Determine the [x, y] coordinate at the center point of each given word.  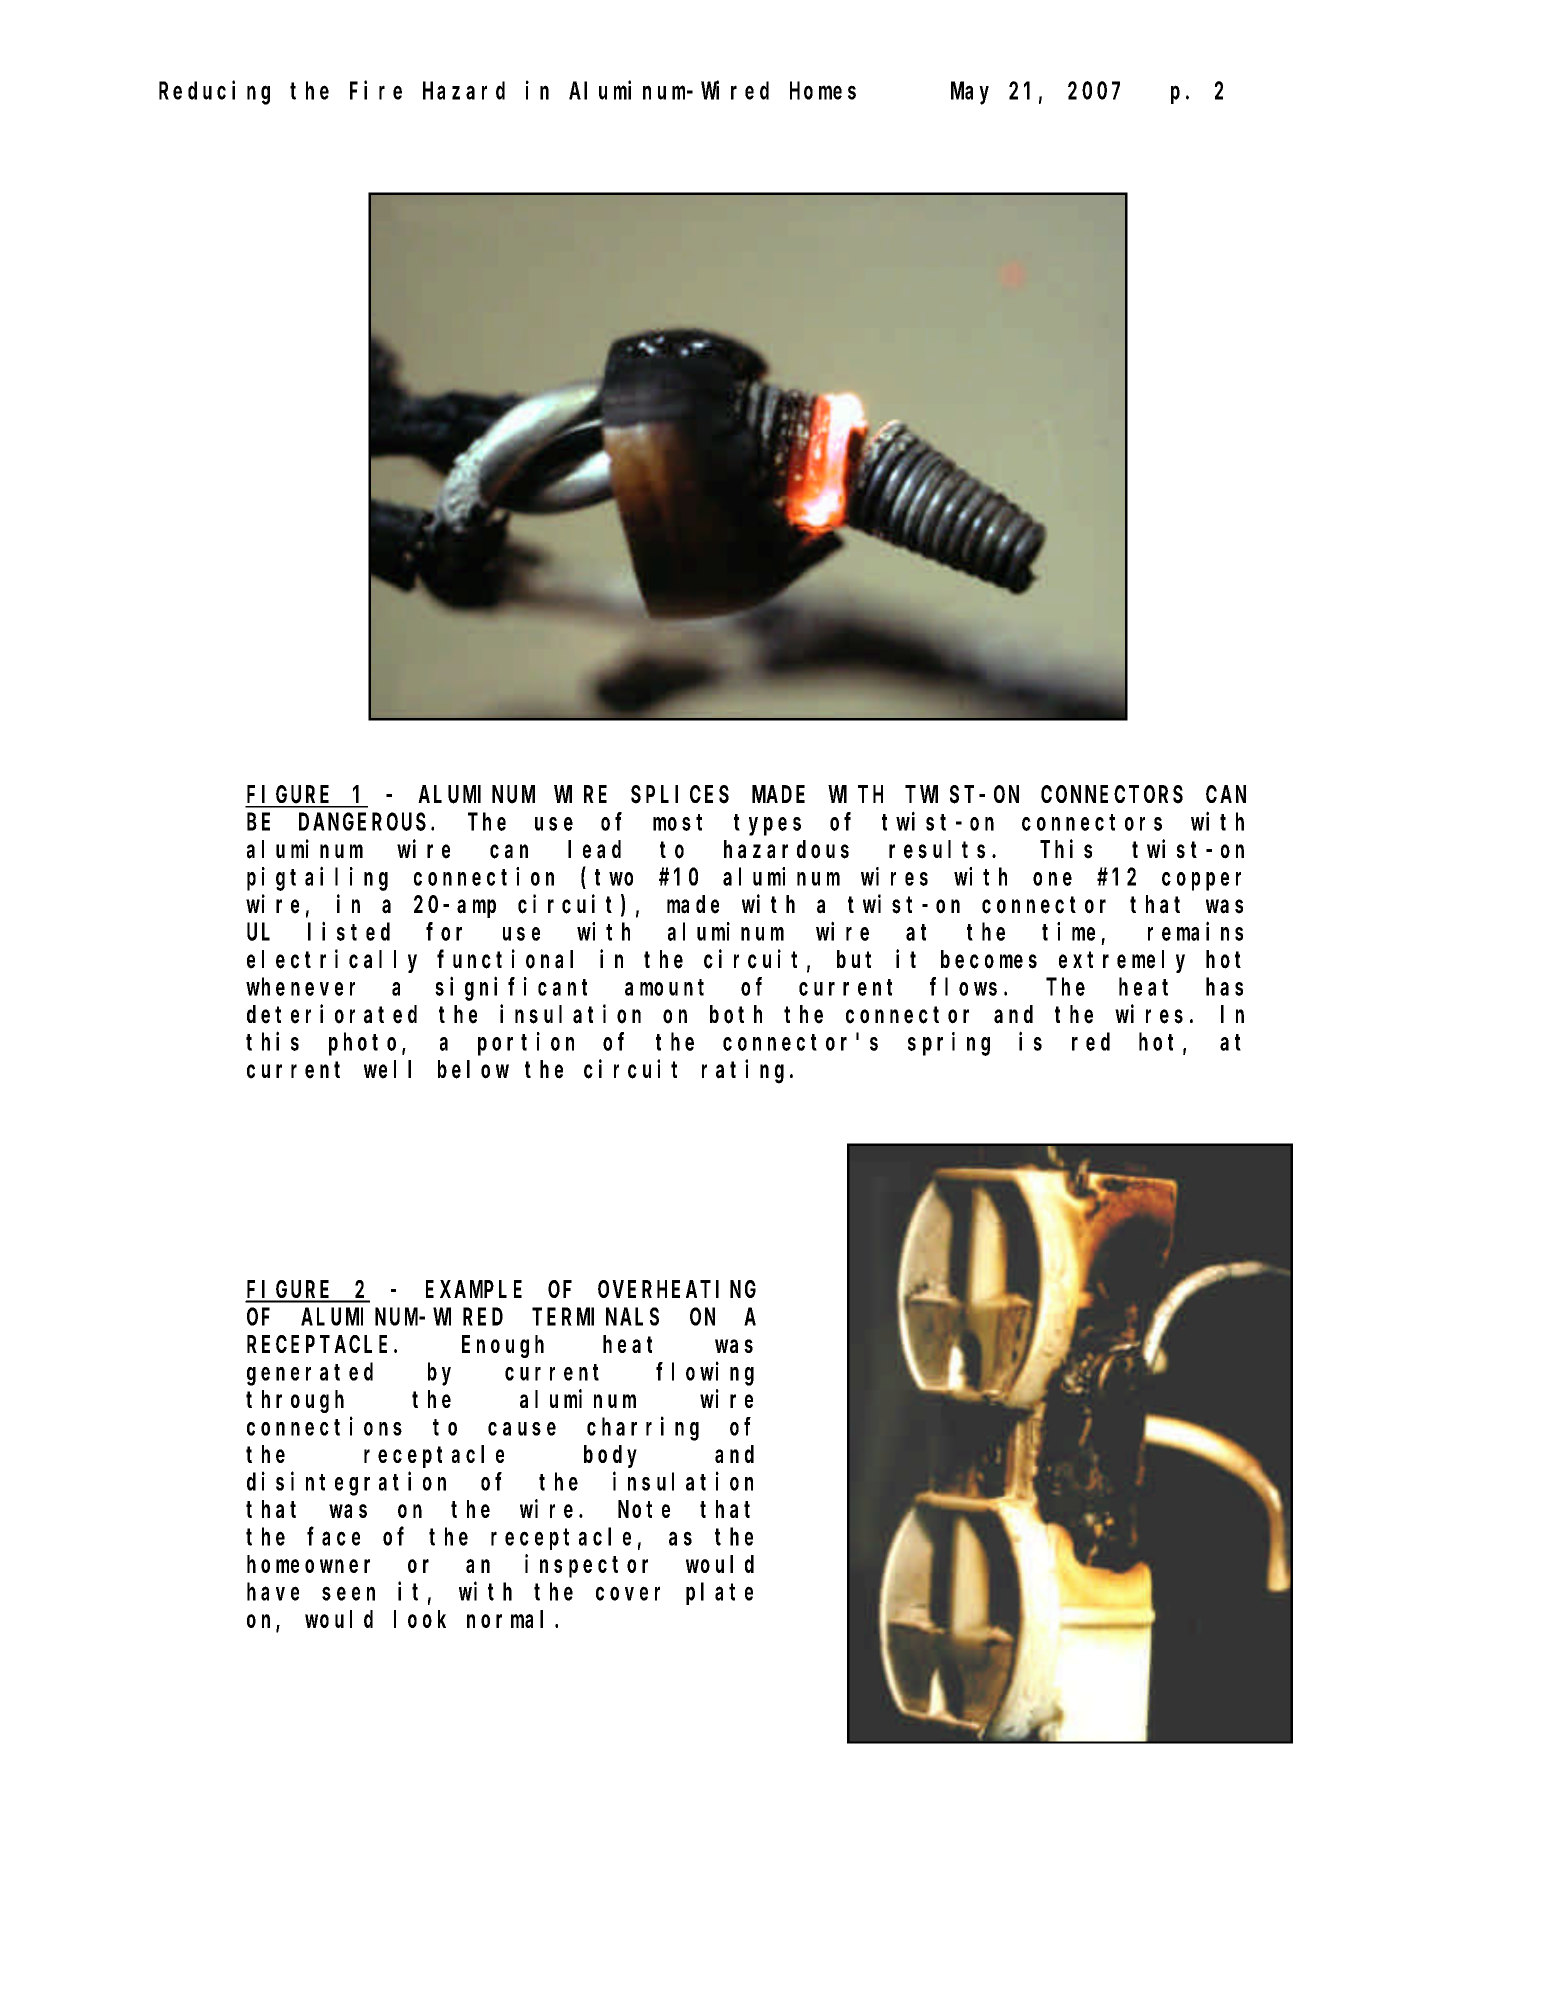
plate [719, 1594]
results [937, 849]
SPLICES [680, 795]
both [736, 1014]
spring [949, 1044]
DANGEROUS [362, 822]
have [273, 1592]
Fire [376, 90]
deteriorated [332, 1014]
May [970, 94]
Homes [823, 91]
